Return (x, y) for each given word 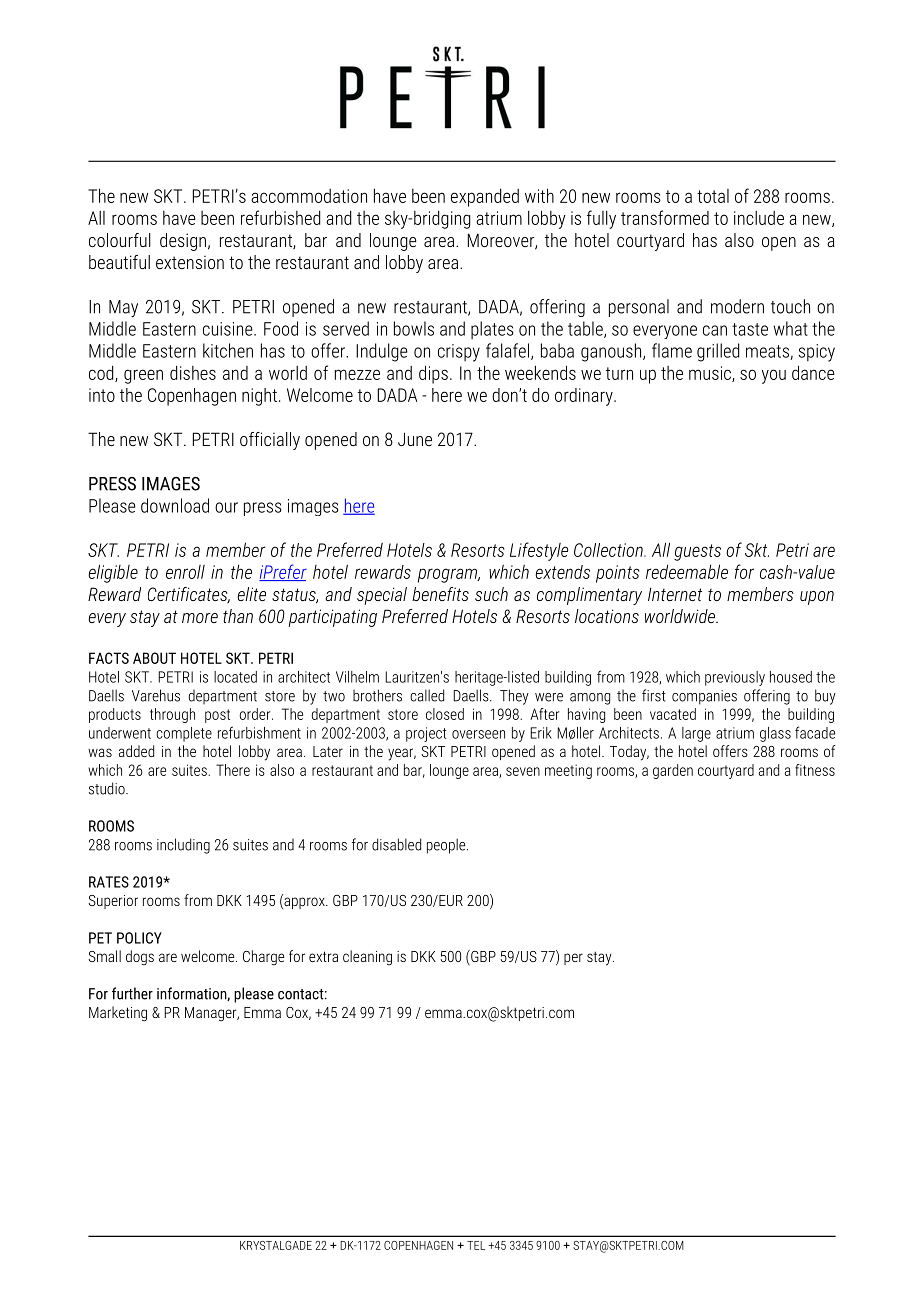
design (183, 242)
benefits (440, 594)
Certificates (189, 595)
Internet (675, 594)
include (759, 218)
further (132, 993)
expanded (485, 198)
